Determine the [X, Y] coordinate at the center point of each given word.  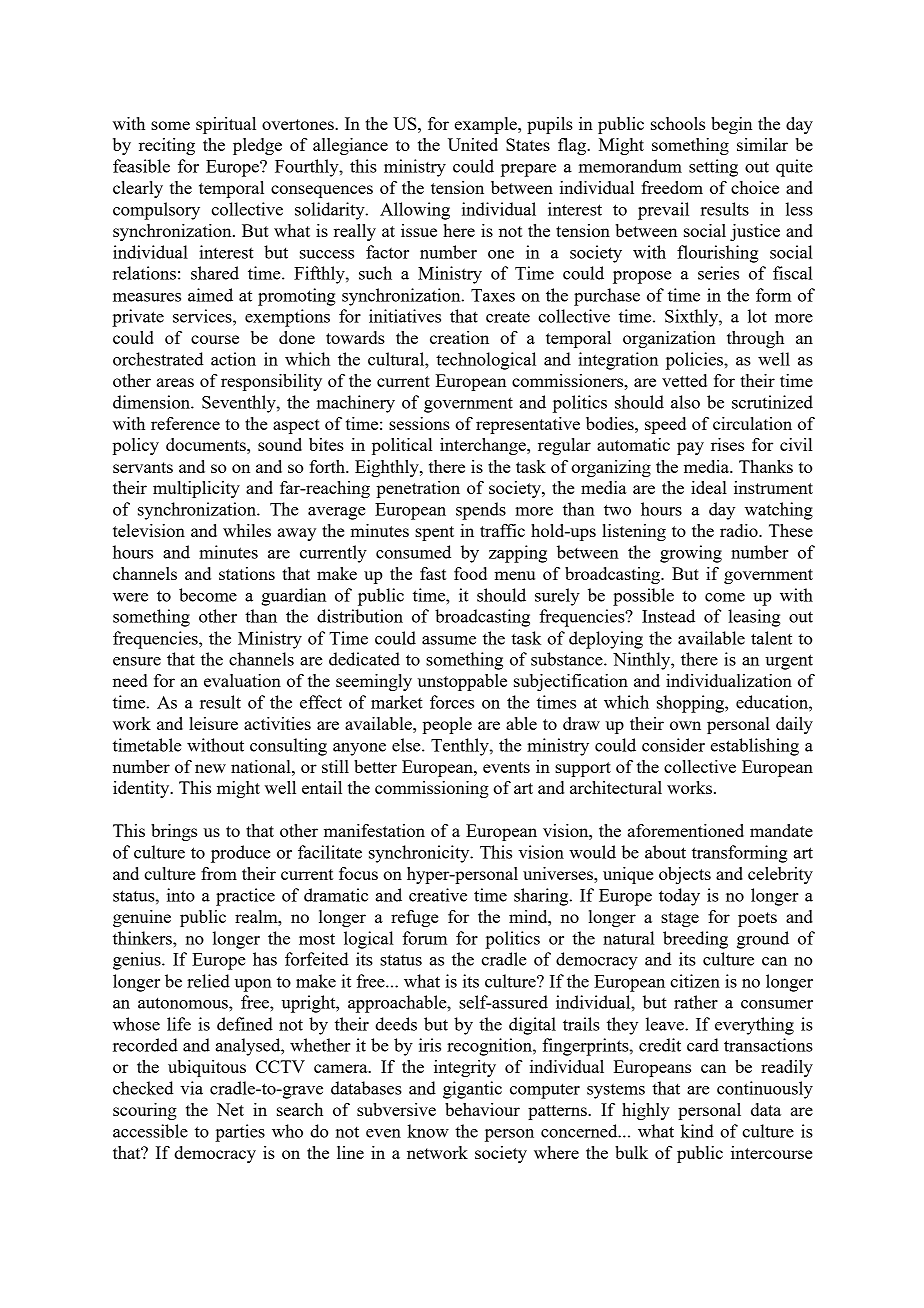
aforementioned [686, 830]
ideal [709, 487]
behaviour [482, 1109]
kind [697, 1131]
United [473, 144]
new [210, 768]
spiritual [226, 125]
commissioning [432, 789]
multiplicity [196, 489]
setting [713, 168]
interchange [484, 446]
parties [240, 1133]
